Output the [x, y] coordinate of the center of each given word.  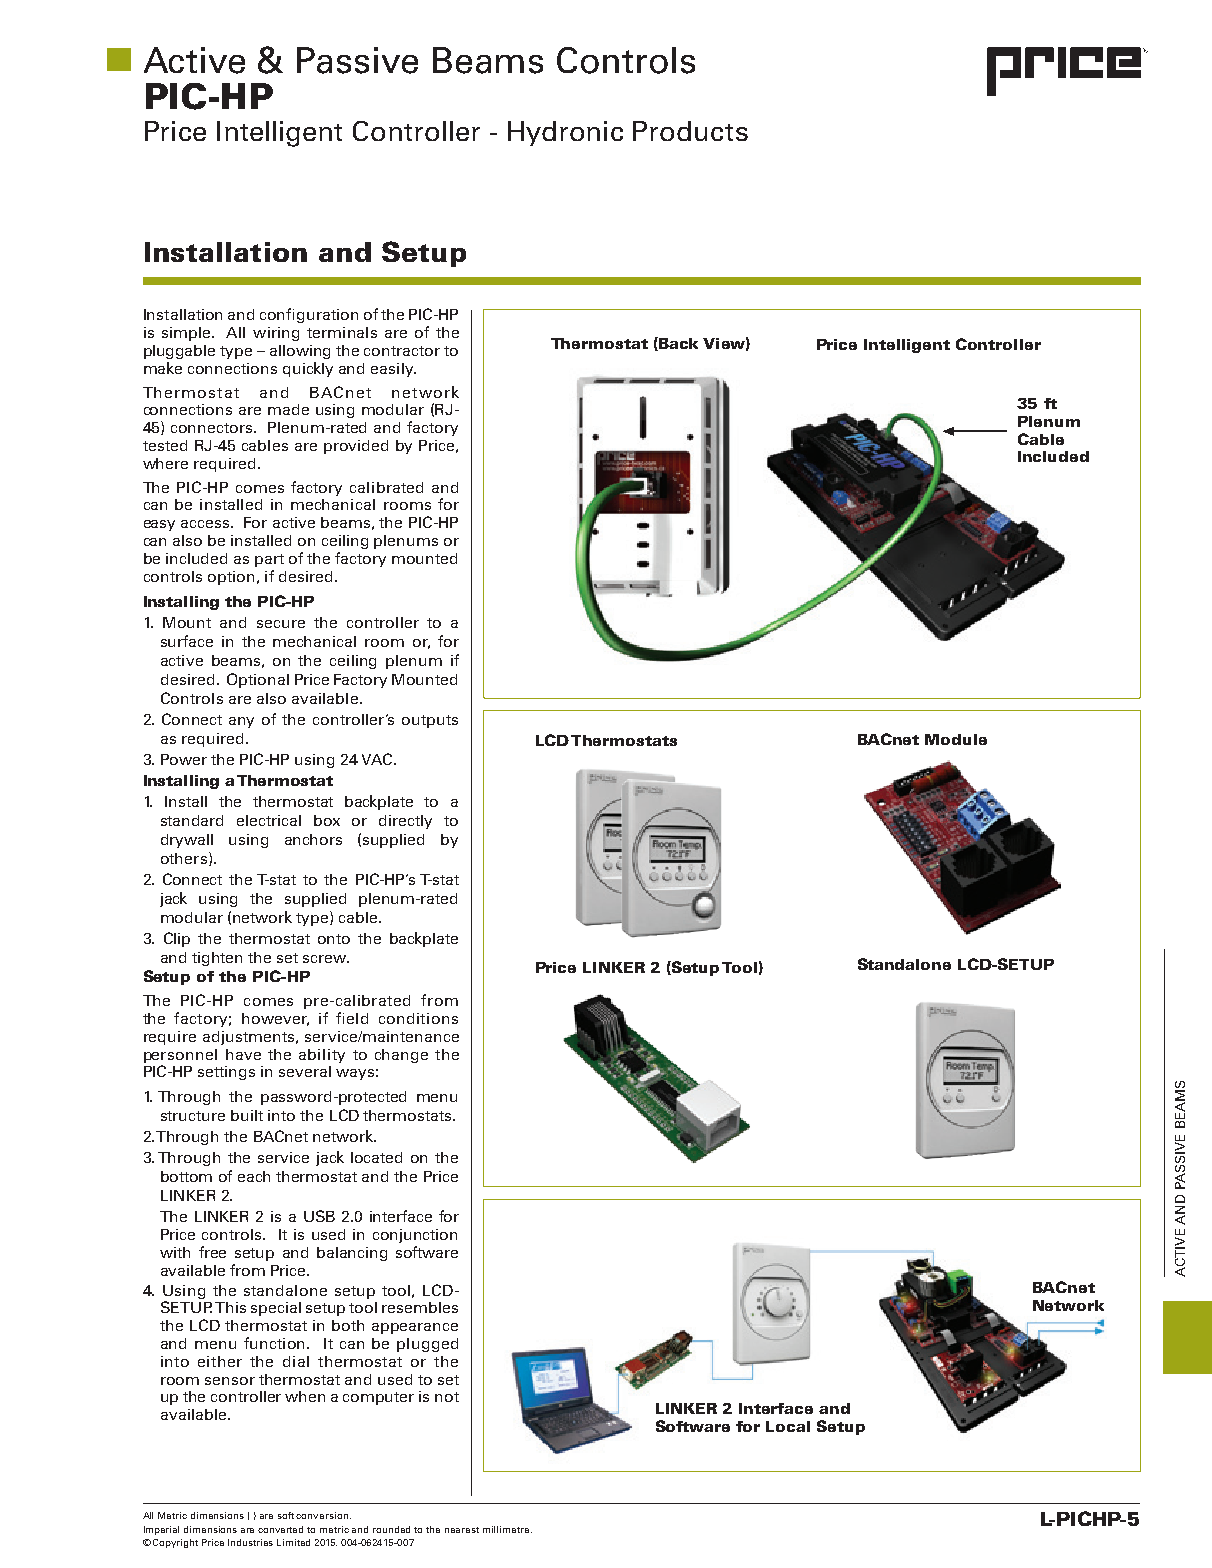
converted [280, 1529]
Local [788, 1426]
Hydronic [565, 133]
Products [690, 131]
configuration [309, 315]
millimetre [507, 1529]
